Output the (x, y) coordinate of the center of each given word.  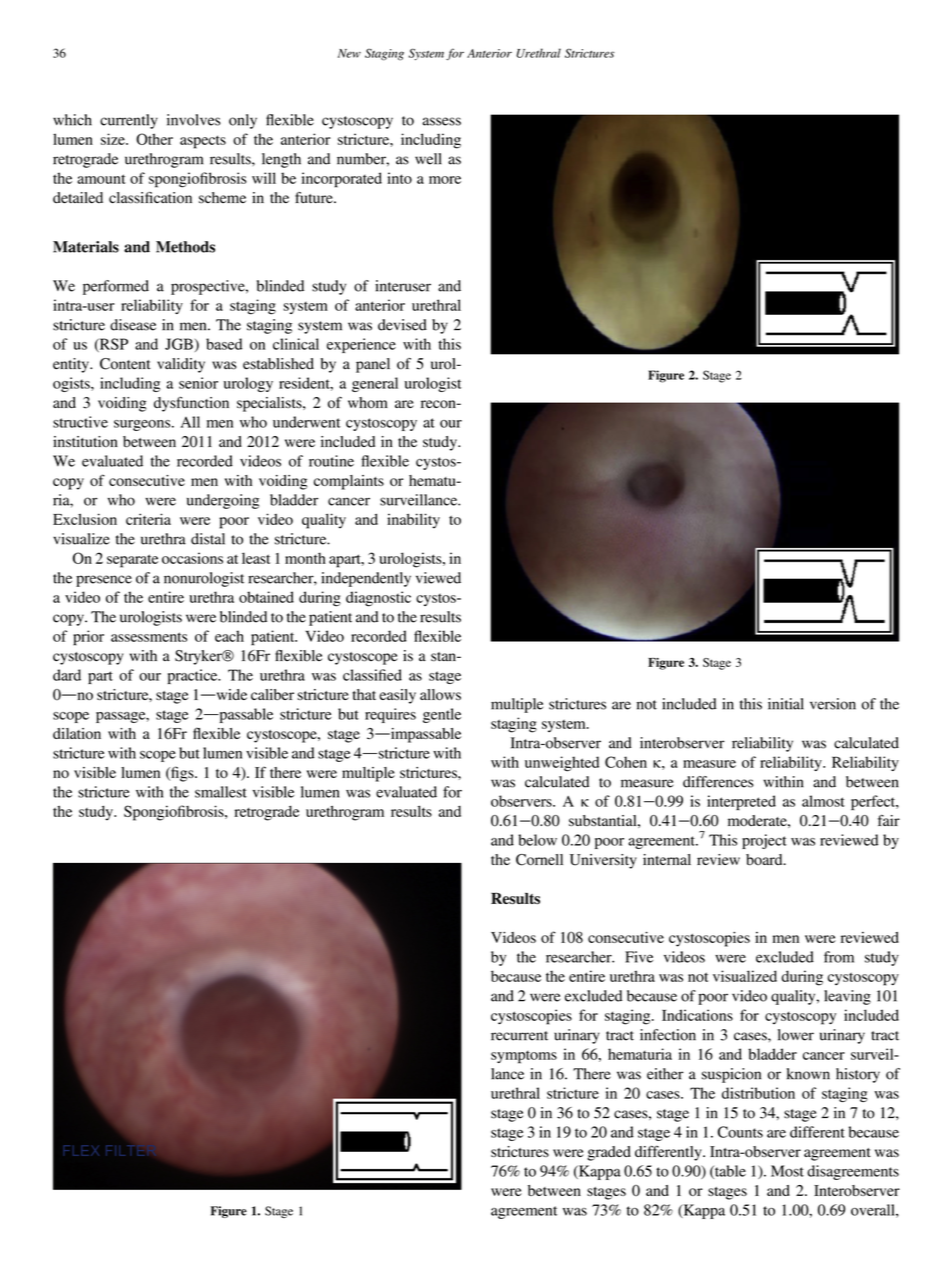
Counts (740, 1132)
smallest (221, 792)
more (445, 180)
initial (786, 704)
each (229, 636)
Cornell (539, 860)
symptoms (524, 1057)
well (428, 159)
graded (609, 1153)
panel (373, 365)
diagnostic (378, 599)
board (765, 860)
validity (181, 365)
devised (402, 325)
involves (194, 120)
